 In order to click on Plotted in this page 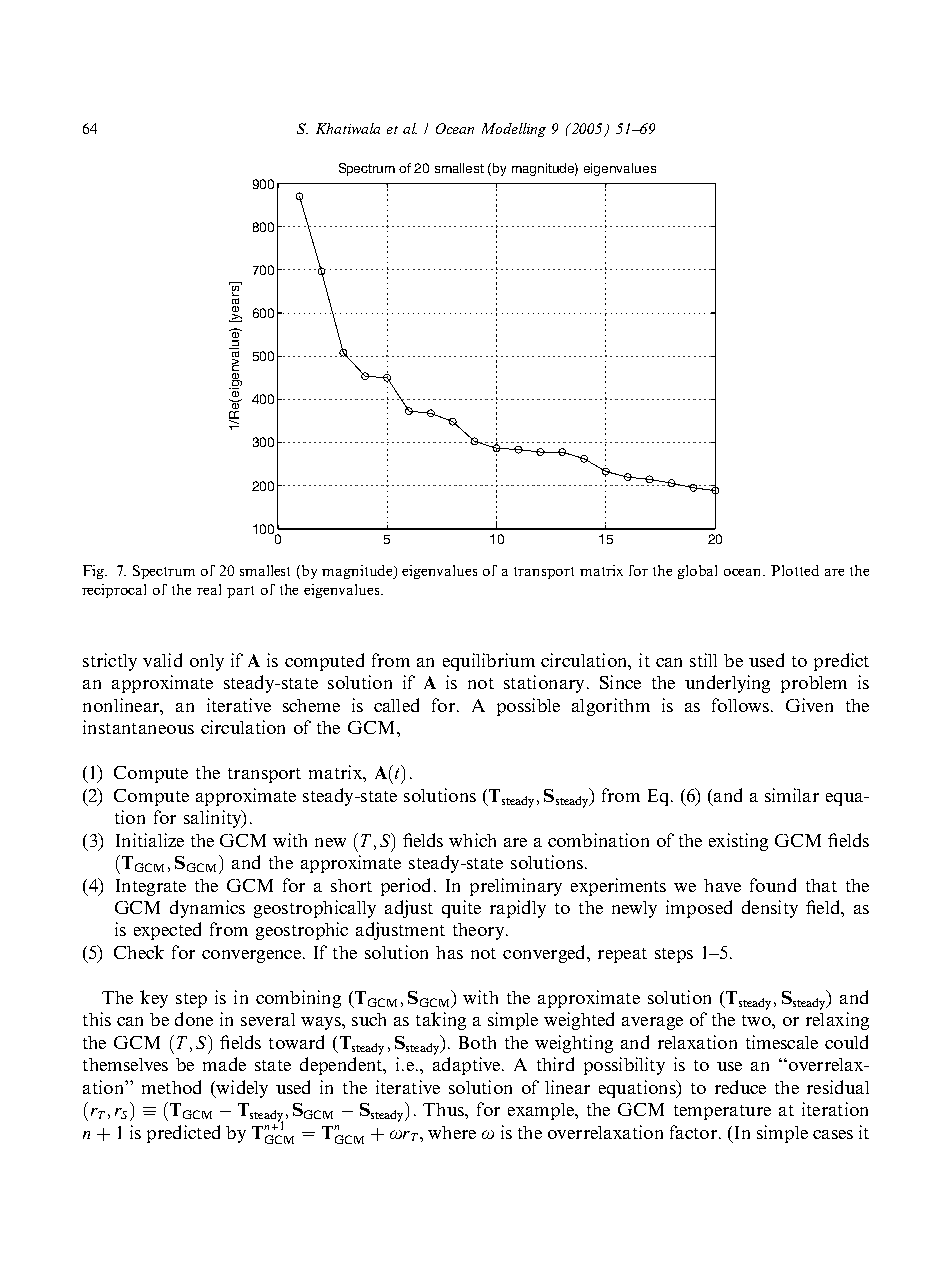, I will do `click(795, 570)`.
